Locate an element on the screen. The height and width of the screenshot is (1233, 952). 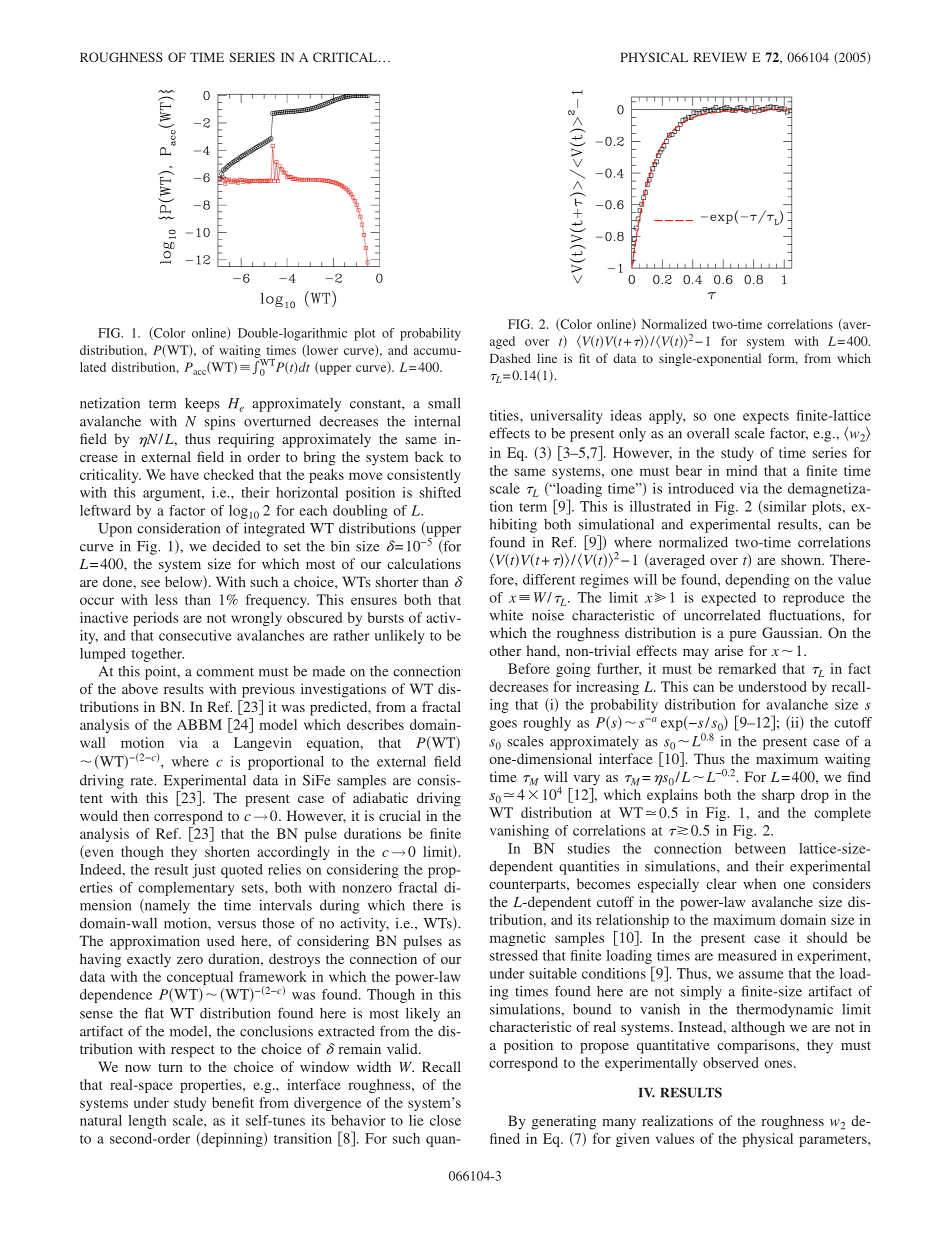
Dashed is located at coordinates (510, 358).
